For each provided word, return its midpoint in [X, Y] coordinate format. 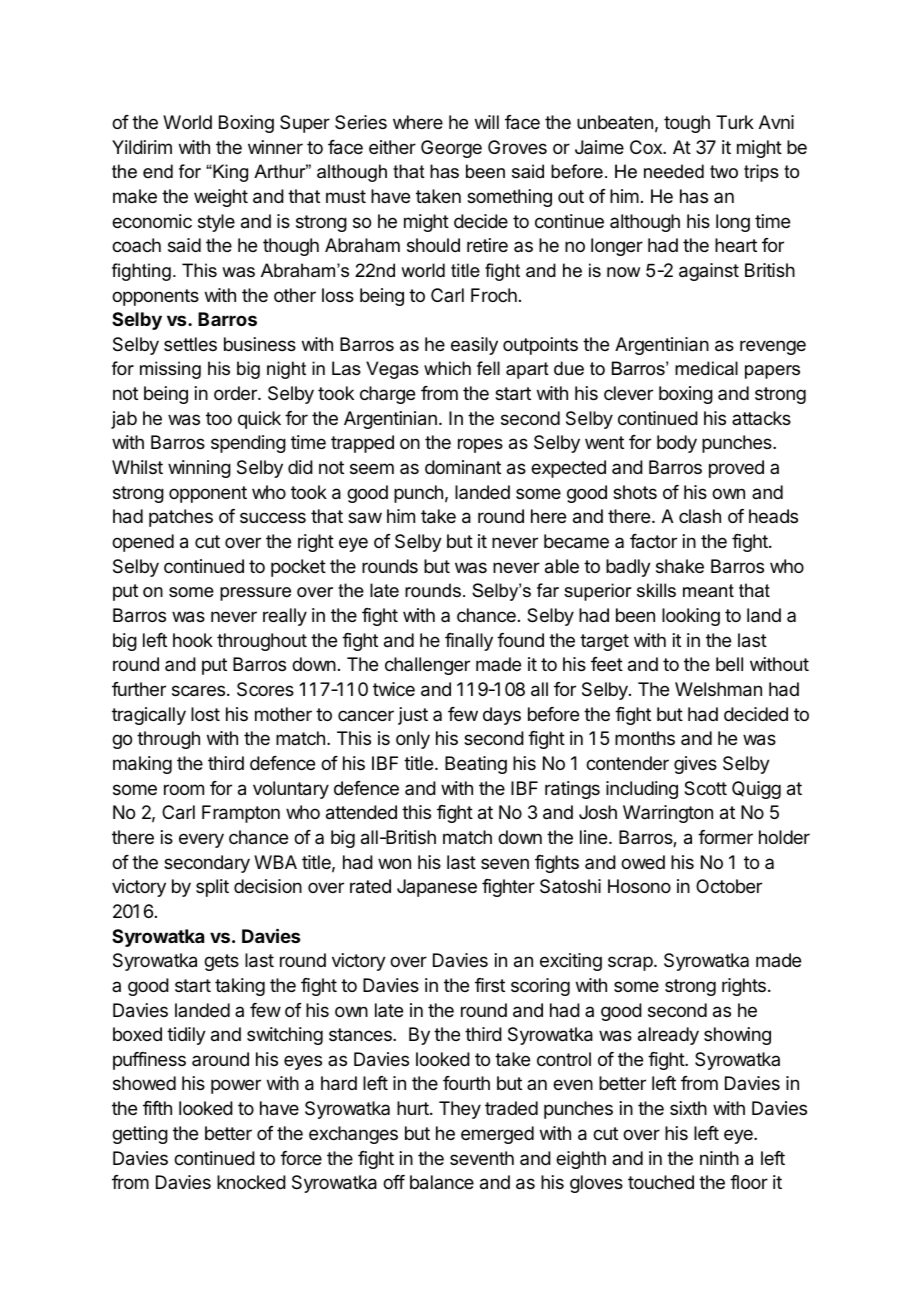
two [724, 171]
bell [729, 664]
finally [469, 642]
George [451, 149]
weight [221, 198]
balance [442, 1182]
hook [193, 640]
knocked [251, 1182]
